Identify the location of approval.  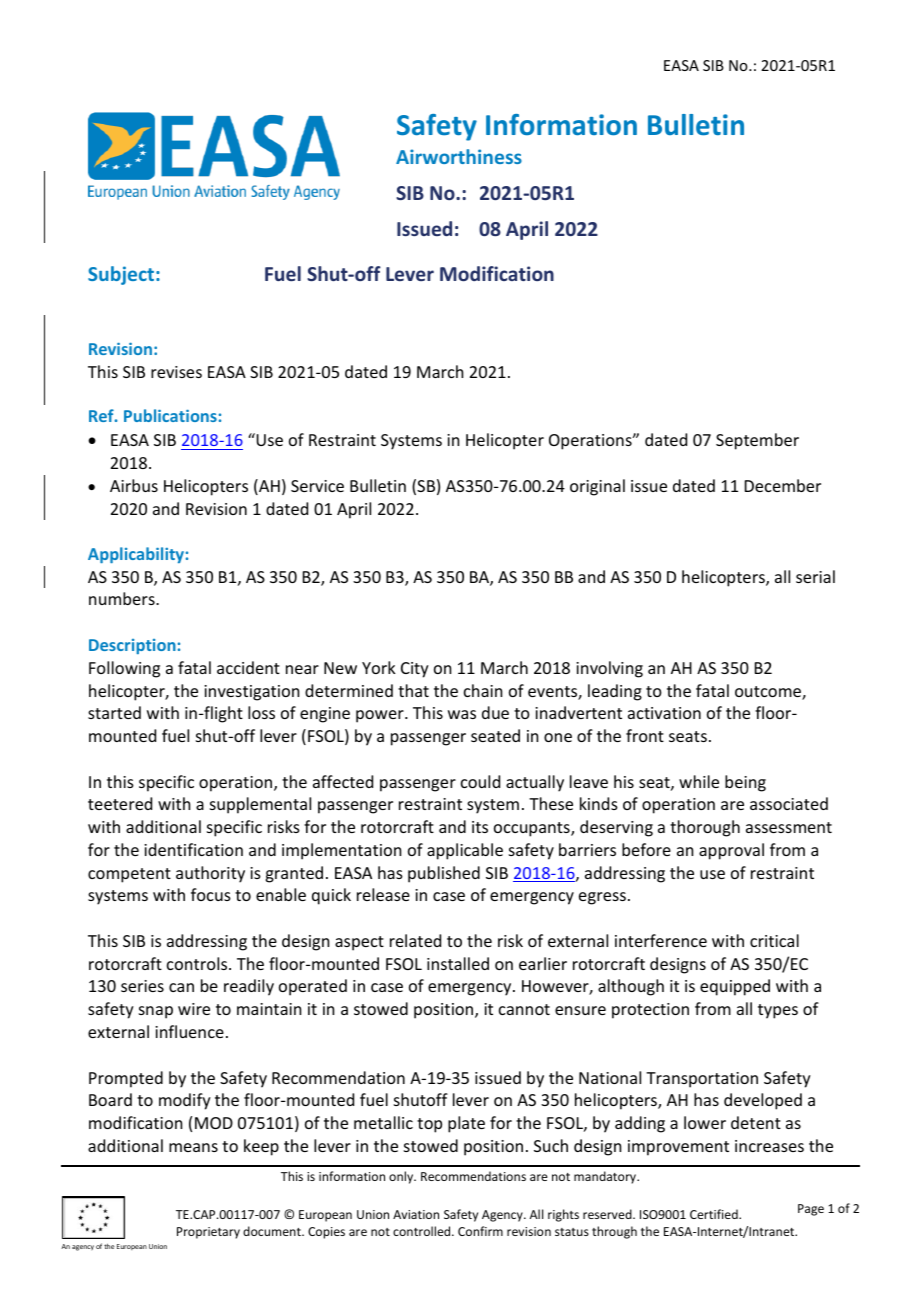
(731, 851).
